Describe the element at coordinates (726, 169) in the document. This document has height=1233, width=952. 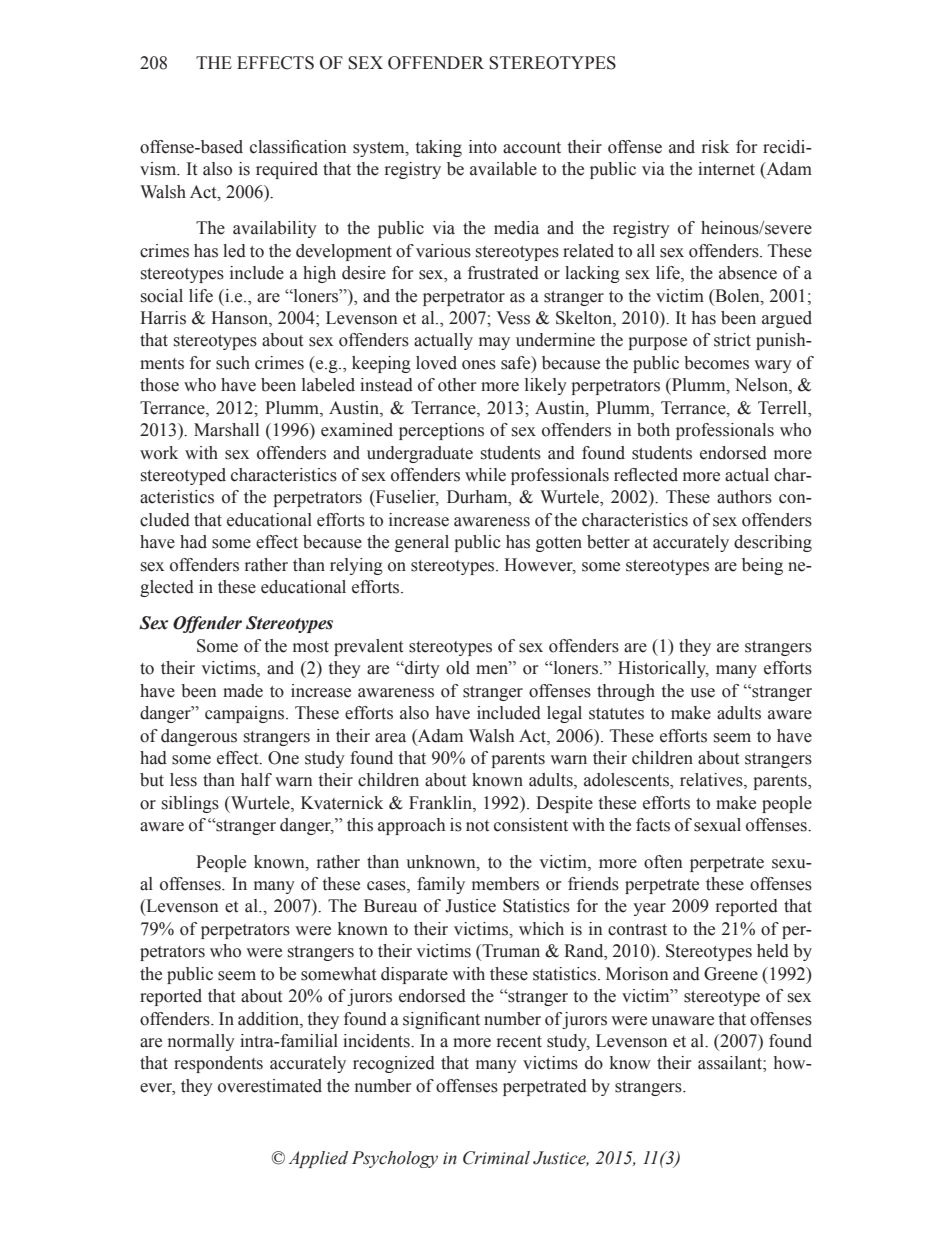
I see `internet` at that location.
